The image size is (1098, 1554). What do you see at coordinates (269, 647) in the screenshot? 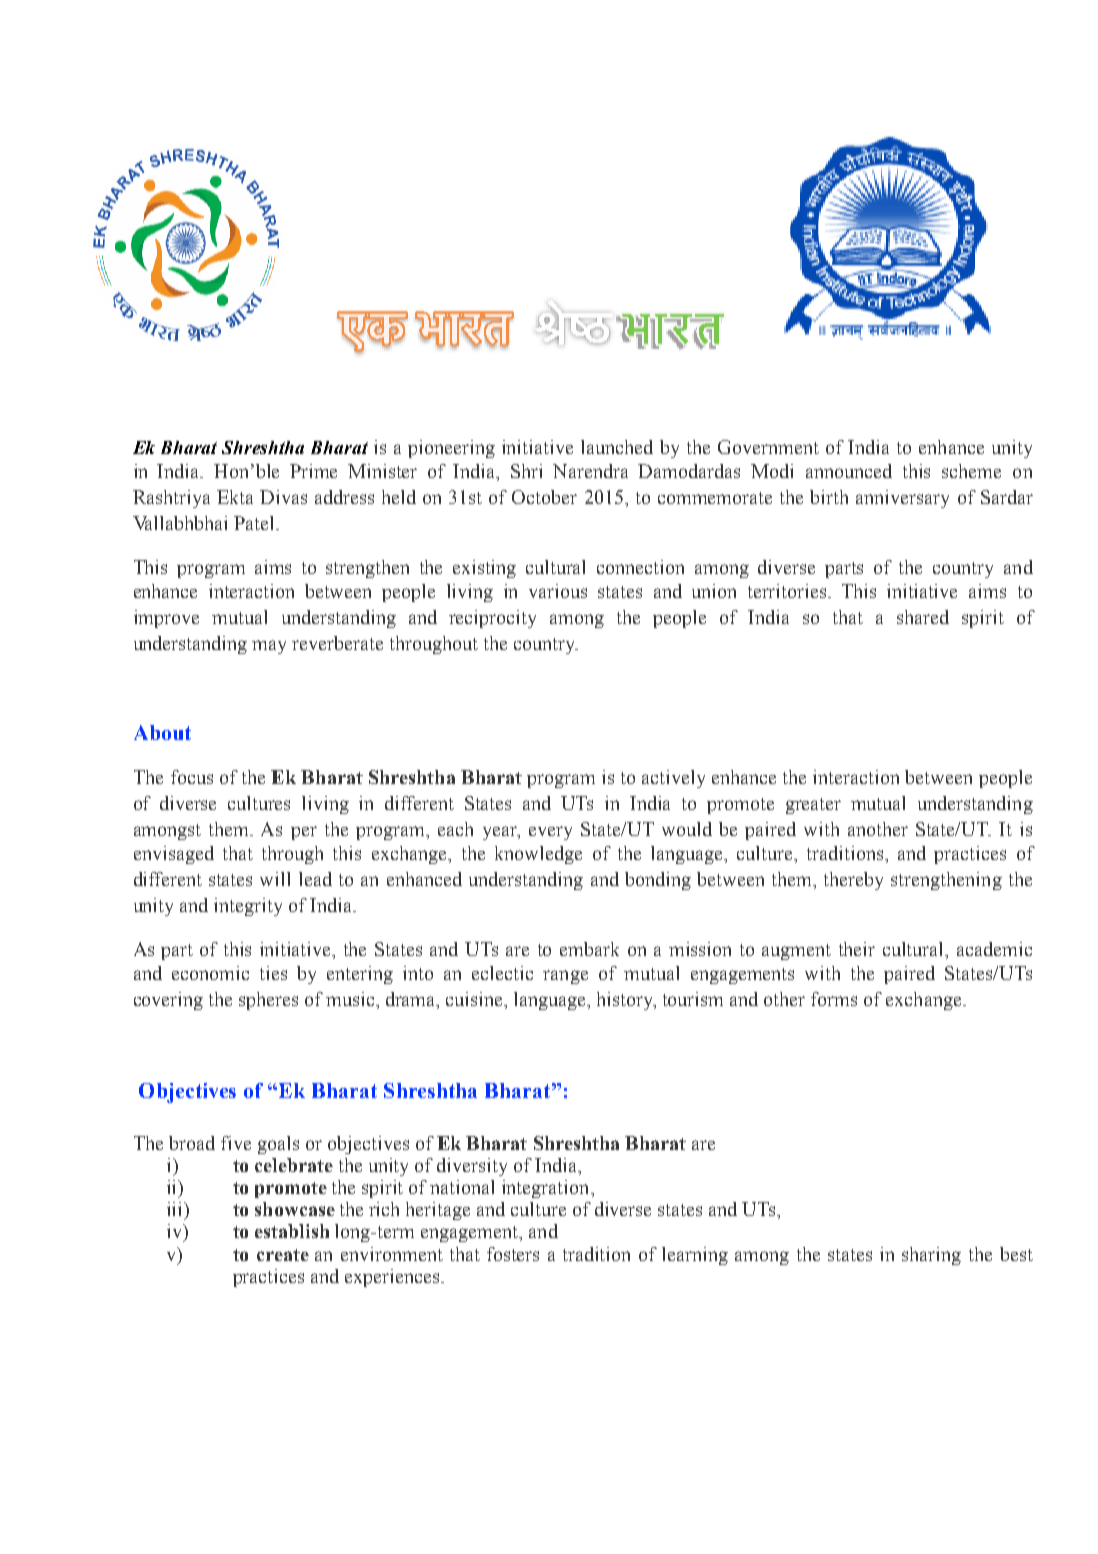
I see `may` at bounding box center [269, 647].
